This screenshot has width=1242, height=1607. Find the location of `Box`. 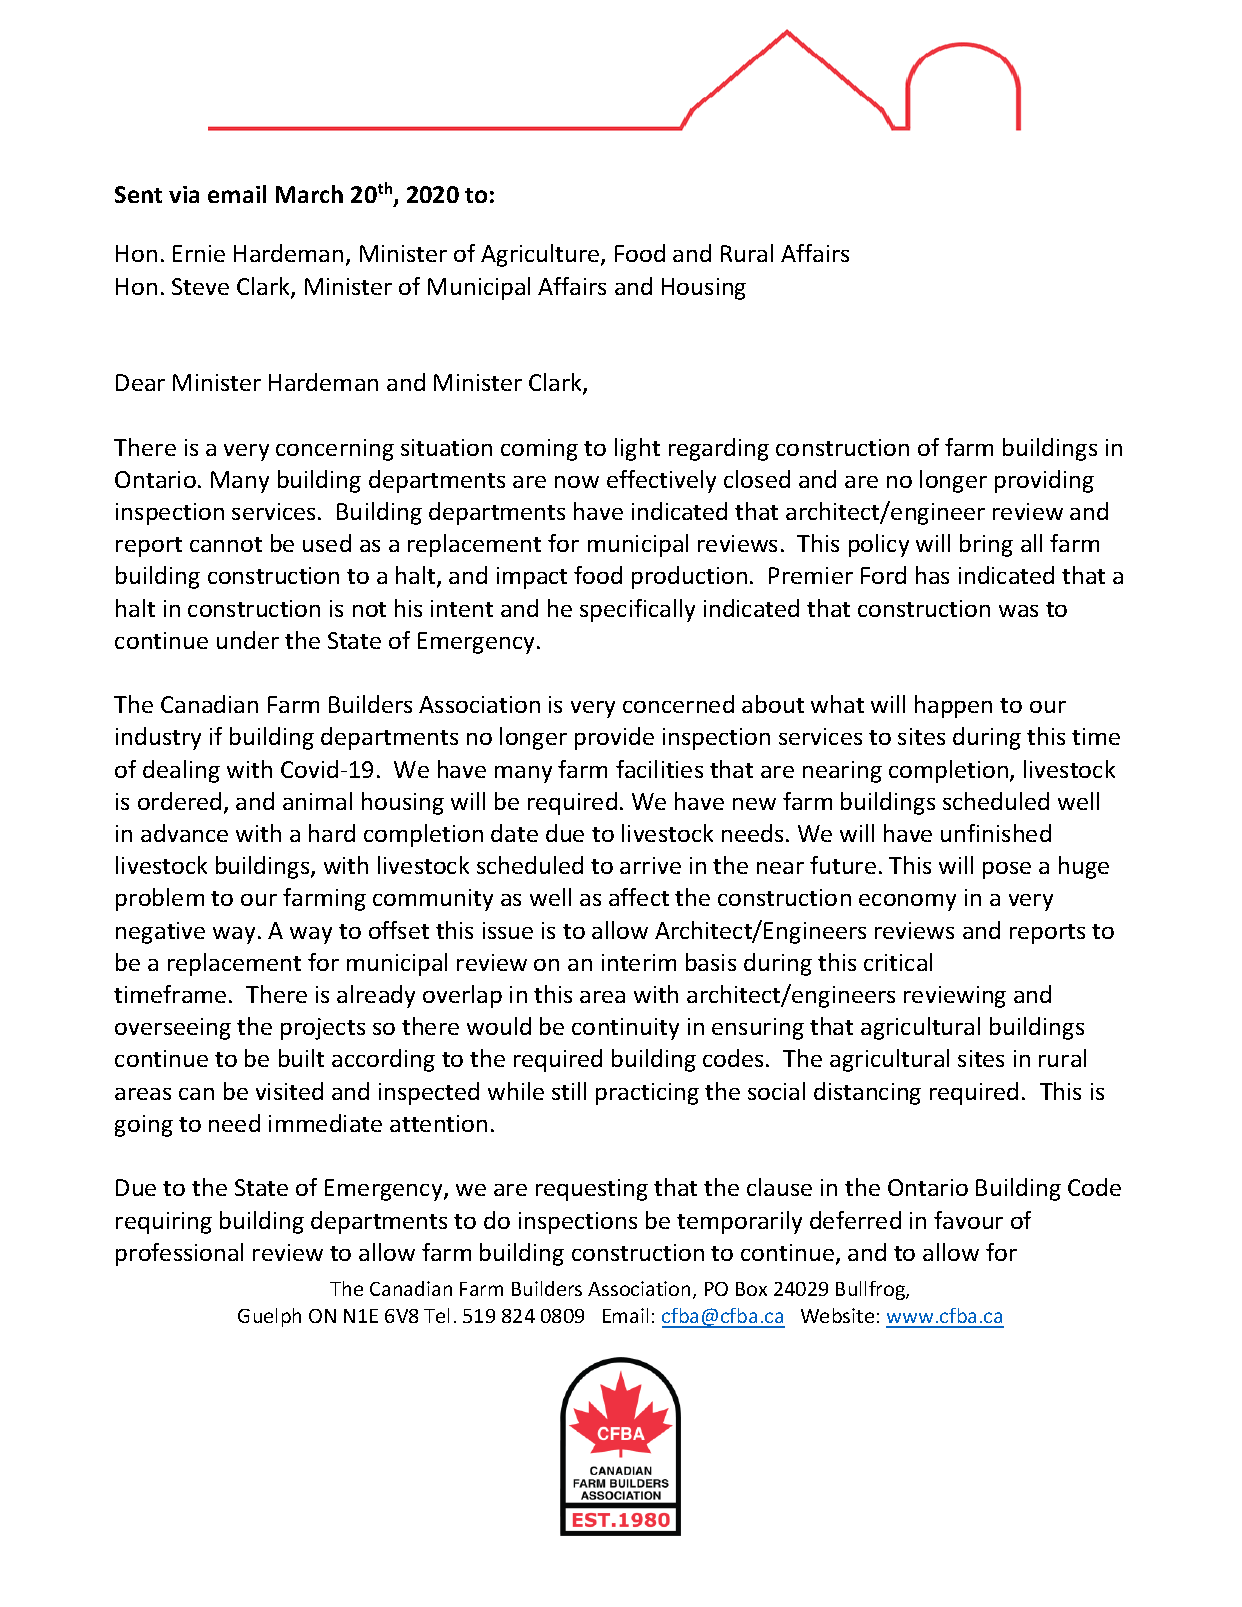

Box is located at coordinates (751, 1289).
